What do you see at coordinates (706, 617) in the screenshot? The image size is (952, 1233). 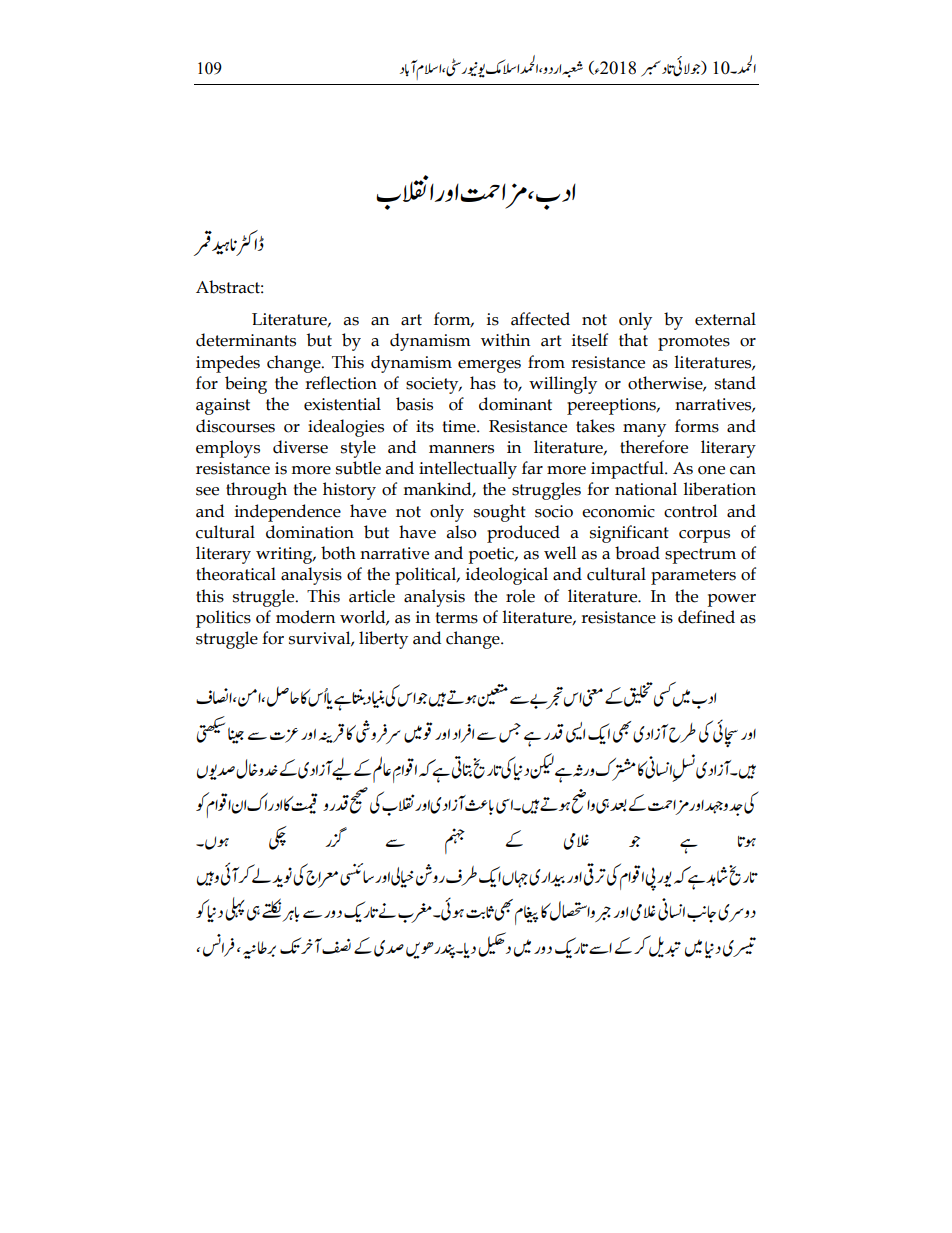 I see `defined` at bounding box center [706, 617].
